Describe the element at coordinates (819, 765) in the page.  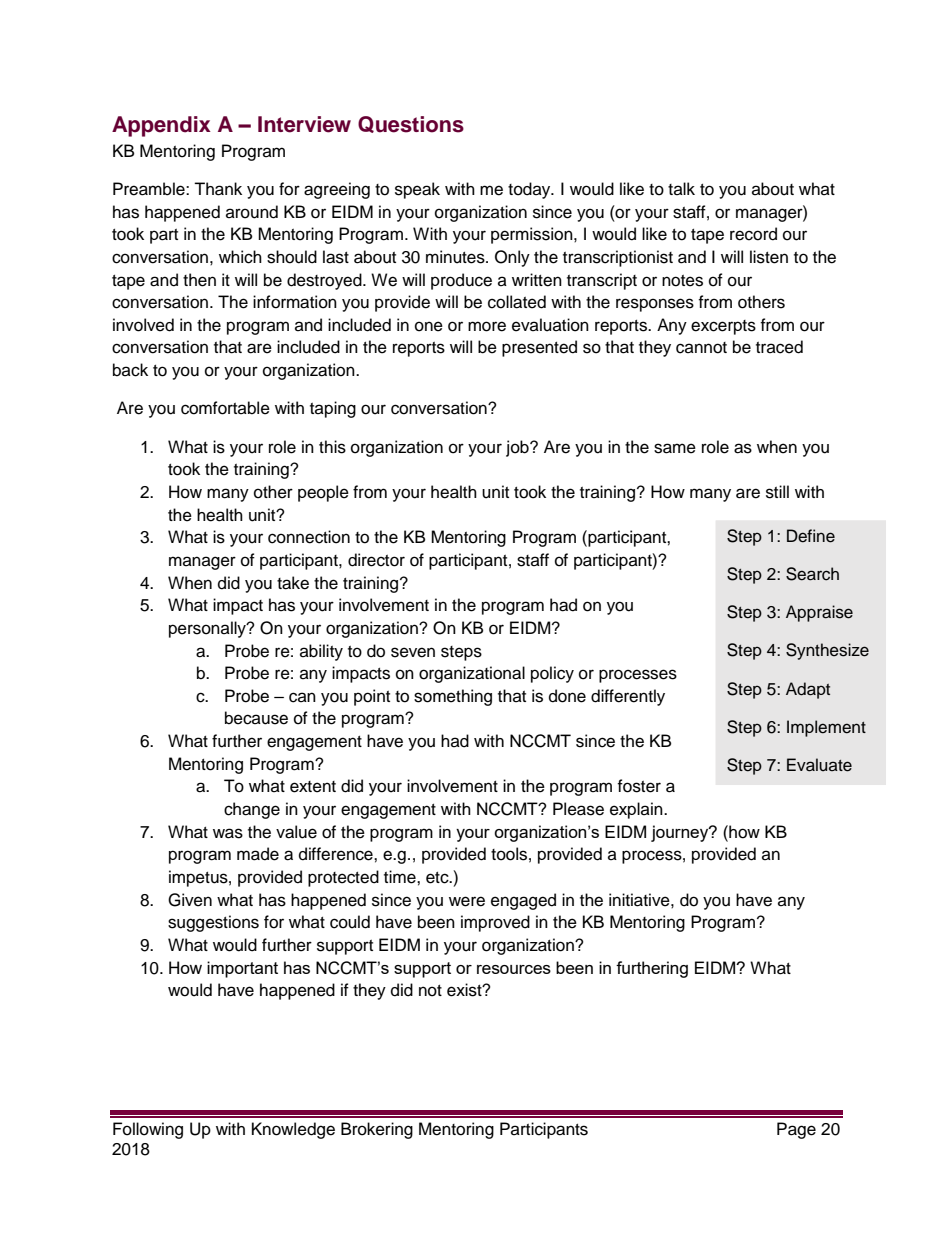
I see `Evaluate` at that location.
